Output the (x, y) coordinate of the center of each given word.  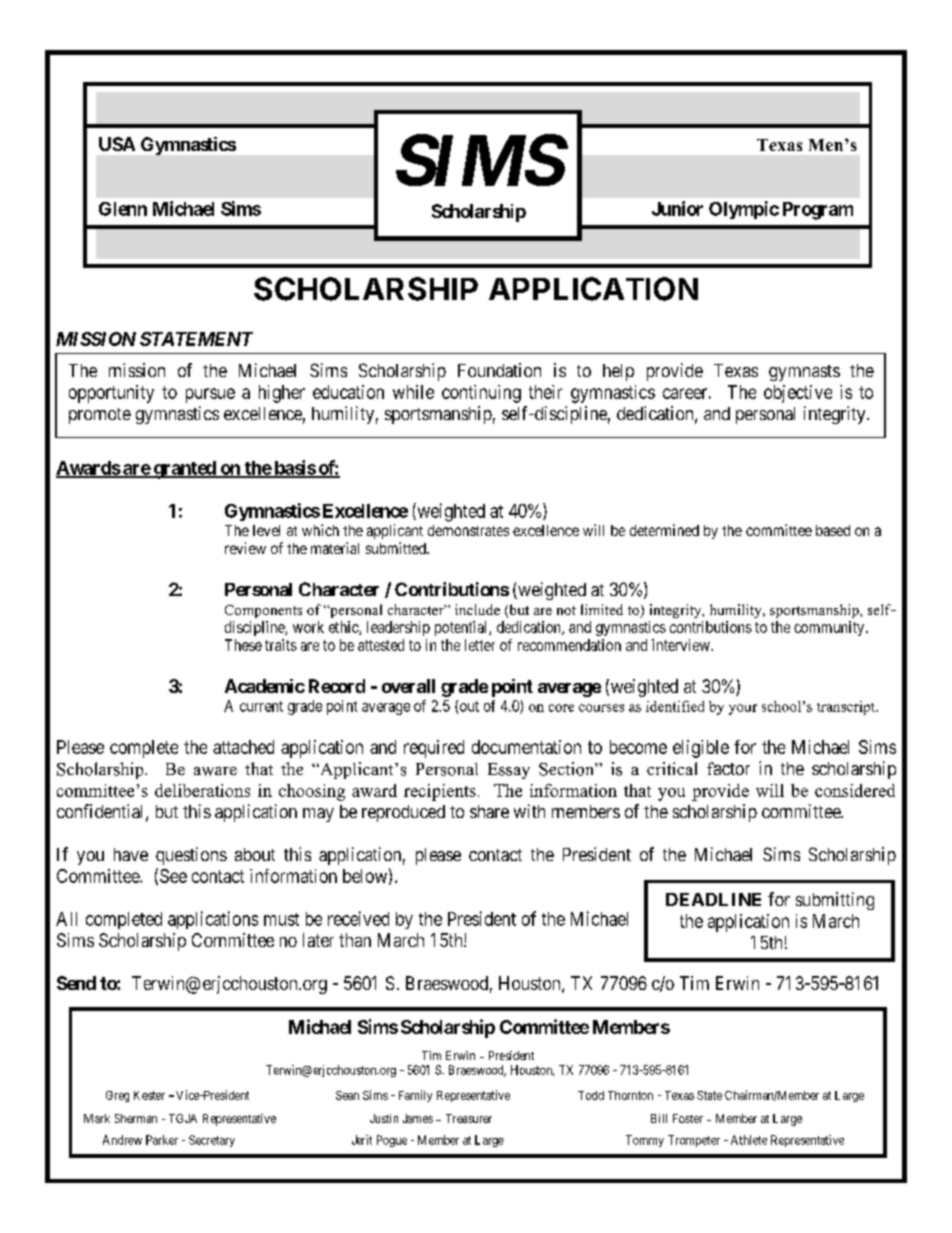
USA (117, 144)
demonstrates (468, 530)
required (434, 749)
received (358, 918)
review (245, 548)
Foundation (499, 370)
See (173, 876)
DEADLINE (713, 899)
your (743, 709)
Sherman (136, 1118)
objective (798, 394)
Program (818, 211)
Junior (677, 208)
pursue (210, 395)
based (833, 530)
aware (215, 771)
